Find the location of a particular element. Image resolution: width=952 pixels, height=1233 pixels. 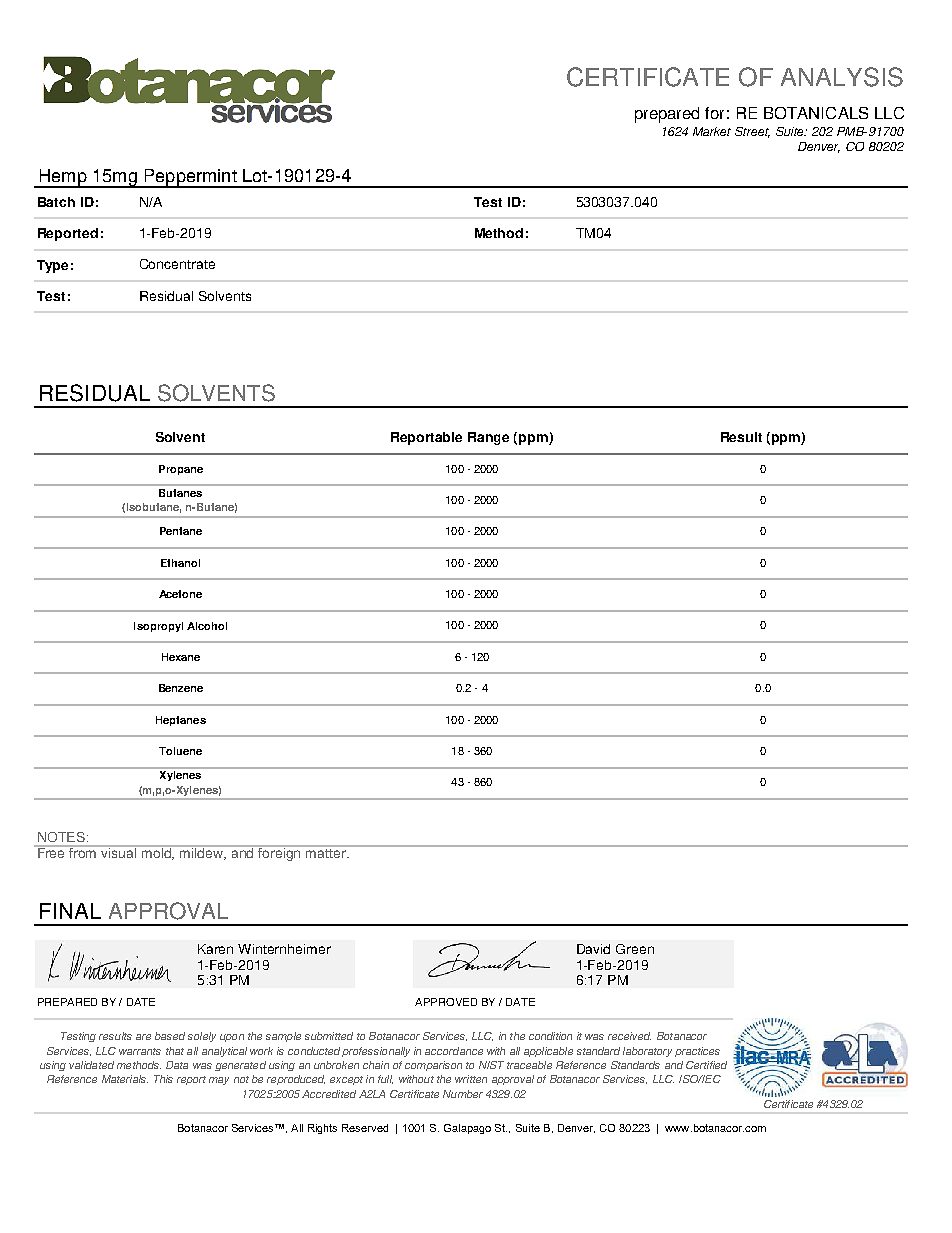

Hemp is located at coordinates (63, 178).
